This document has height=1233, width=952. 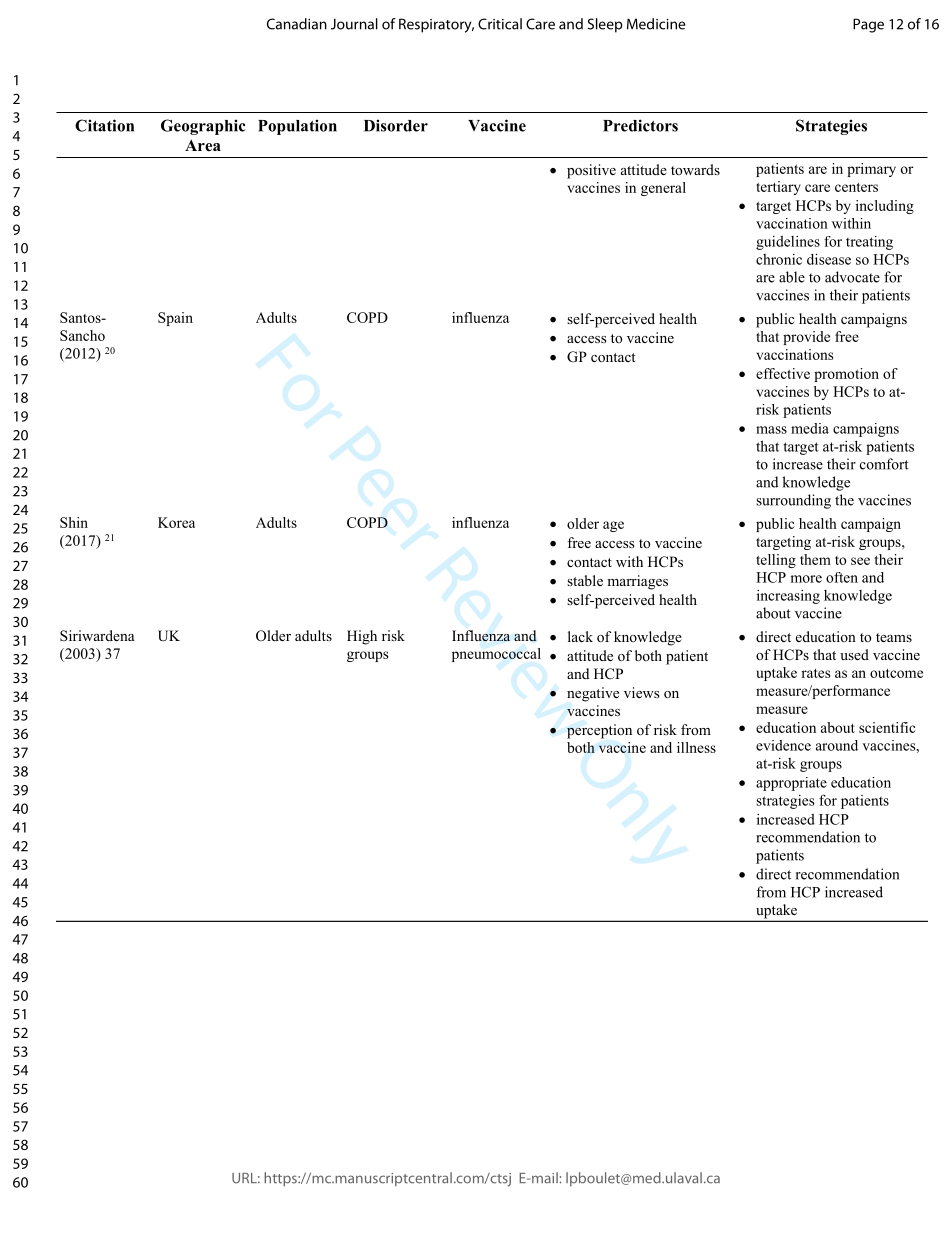 I want to click on Page, so click(x=868, y=25).
